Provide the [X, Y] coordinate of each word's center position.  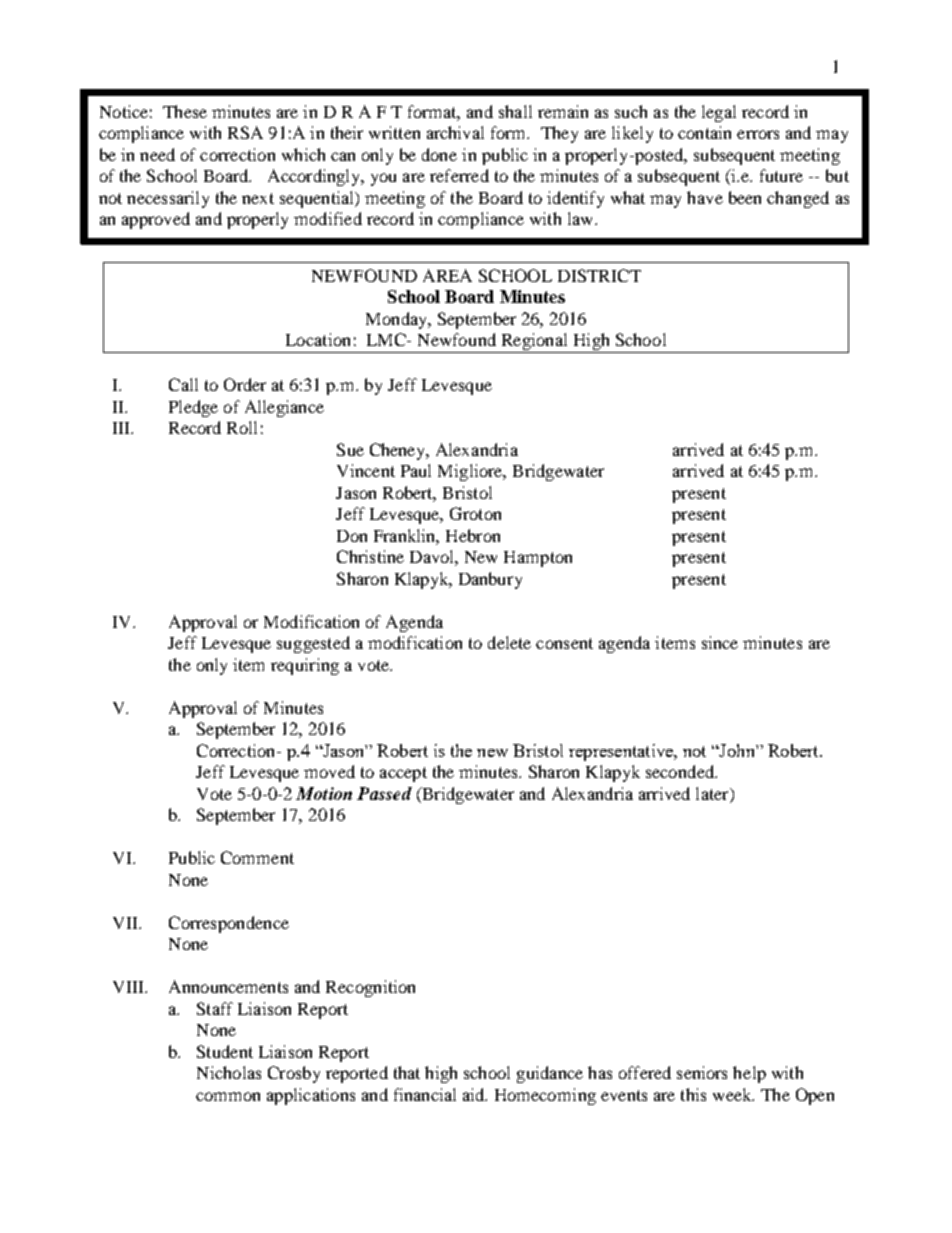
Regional [534, 343]
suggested [313, 644]
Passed [384, 793]
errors [758, 134]
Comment [257, 857]
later [713, 793]
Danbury [490, 580]
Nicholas [229, 1072]
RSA [245, 132]
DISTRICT [599, 275]
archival [455, 132]
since [720, 642]
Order [245, 384]
